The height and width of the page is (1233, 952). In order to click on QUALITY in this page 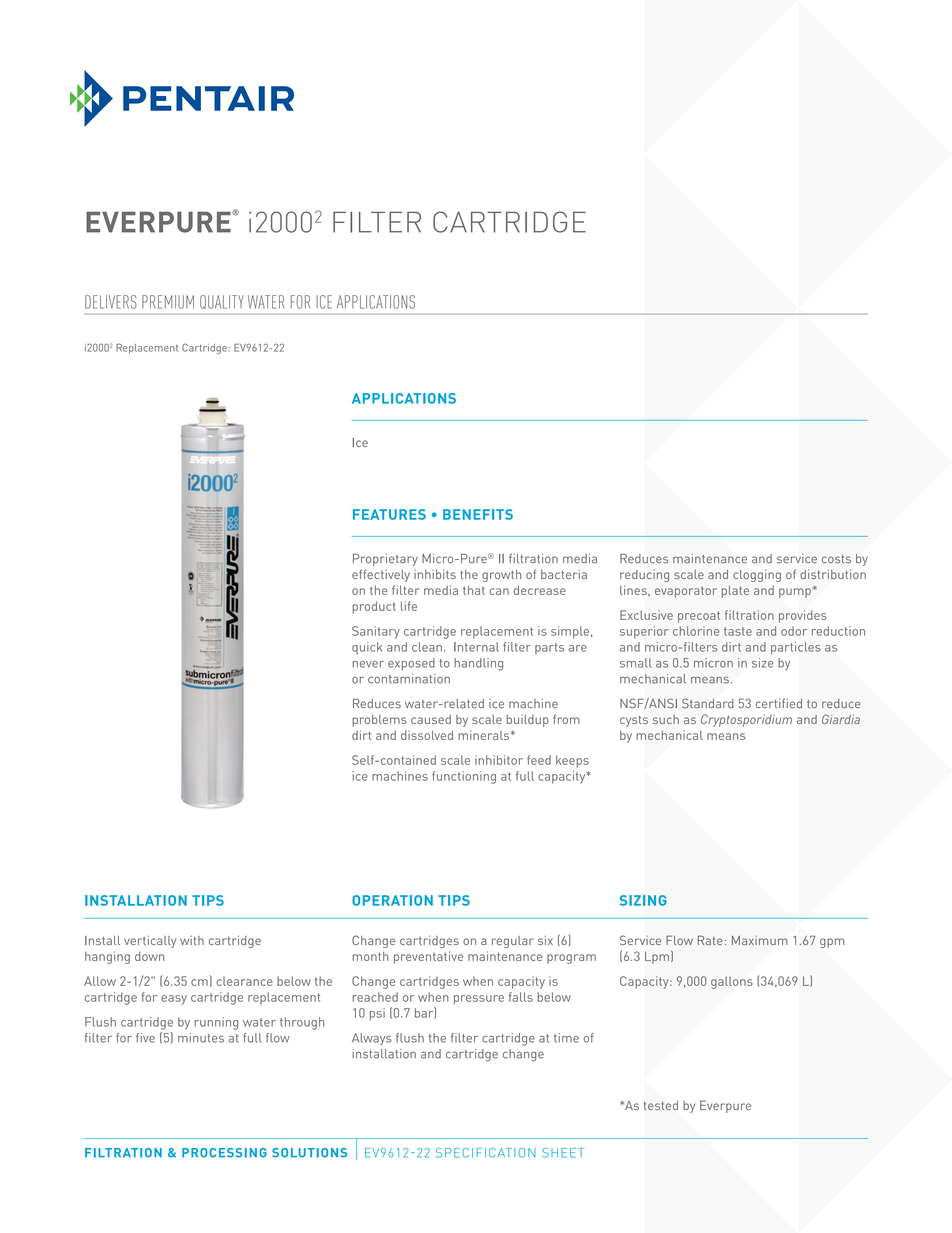, I will do `click(222, 302)`.
